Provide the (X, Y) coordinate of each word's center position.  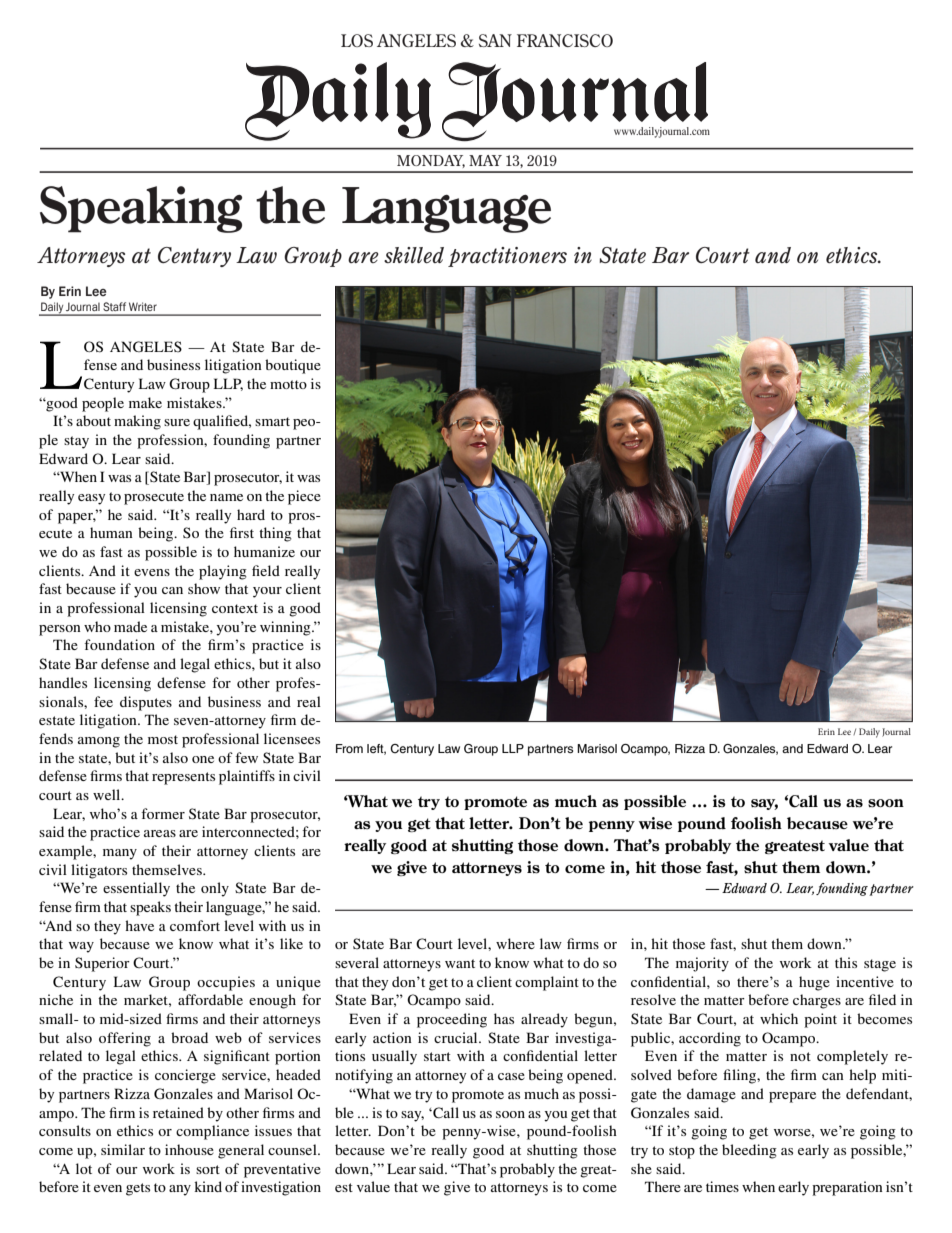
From (349, 748)
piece (304, 497)
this (846, 962)
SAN (495, 40)
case (511, 1076)
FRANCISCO (565, 40)
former (163, 813)
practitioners (507, 257)
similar (123, 1149)
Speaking (141, 209)
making (137, 422)
